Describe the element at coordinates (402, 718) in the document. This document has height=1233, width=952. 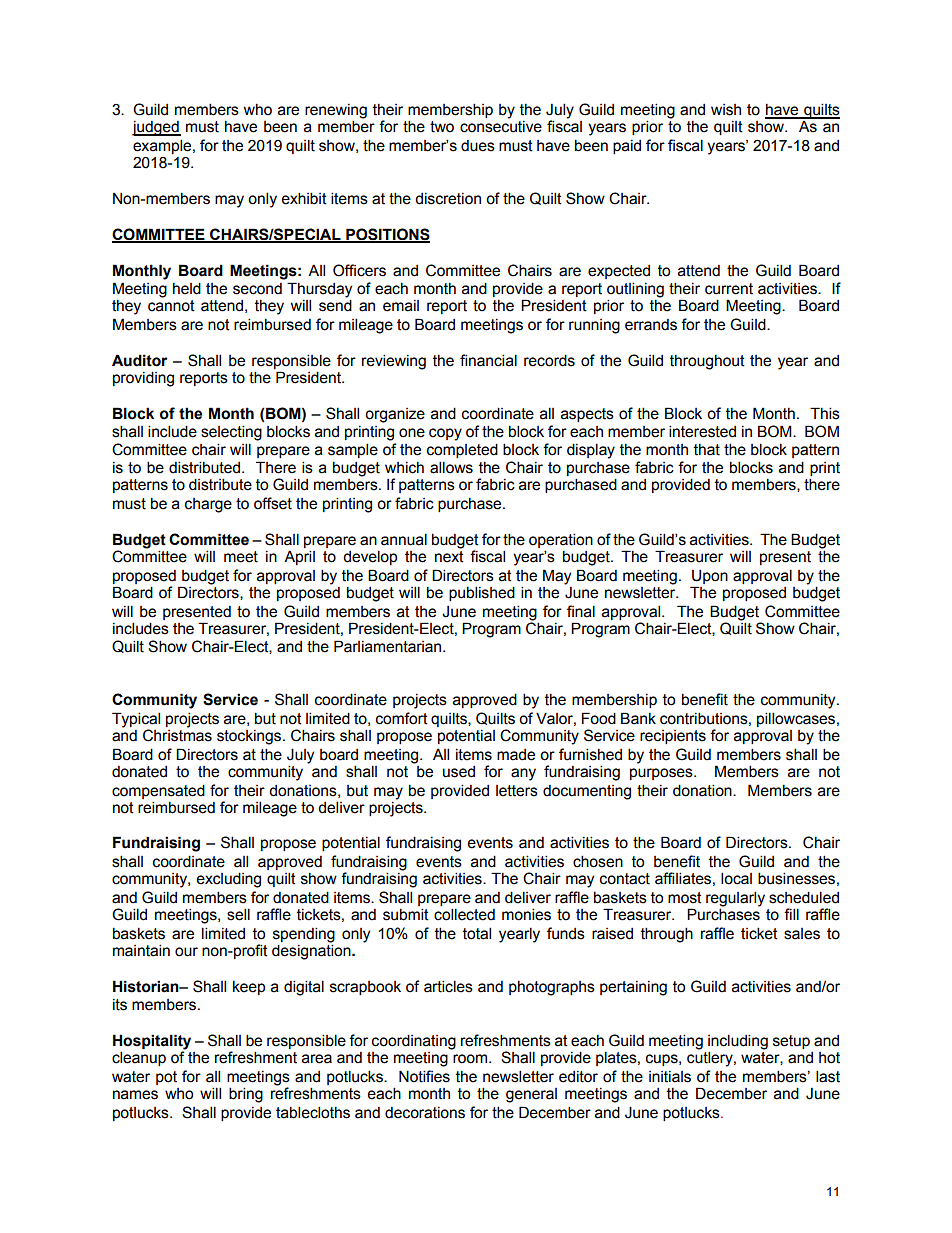
I see `comfort` at that location.
